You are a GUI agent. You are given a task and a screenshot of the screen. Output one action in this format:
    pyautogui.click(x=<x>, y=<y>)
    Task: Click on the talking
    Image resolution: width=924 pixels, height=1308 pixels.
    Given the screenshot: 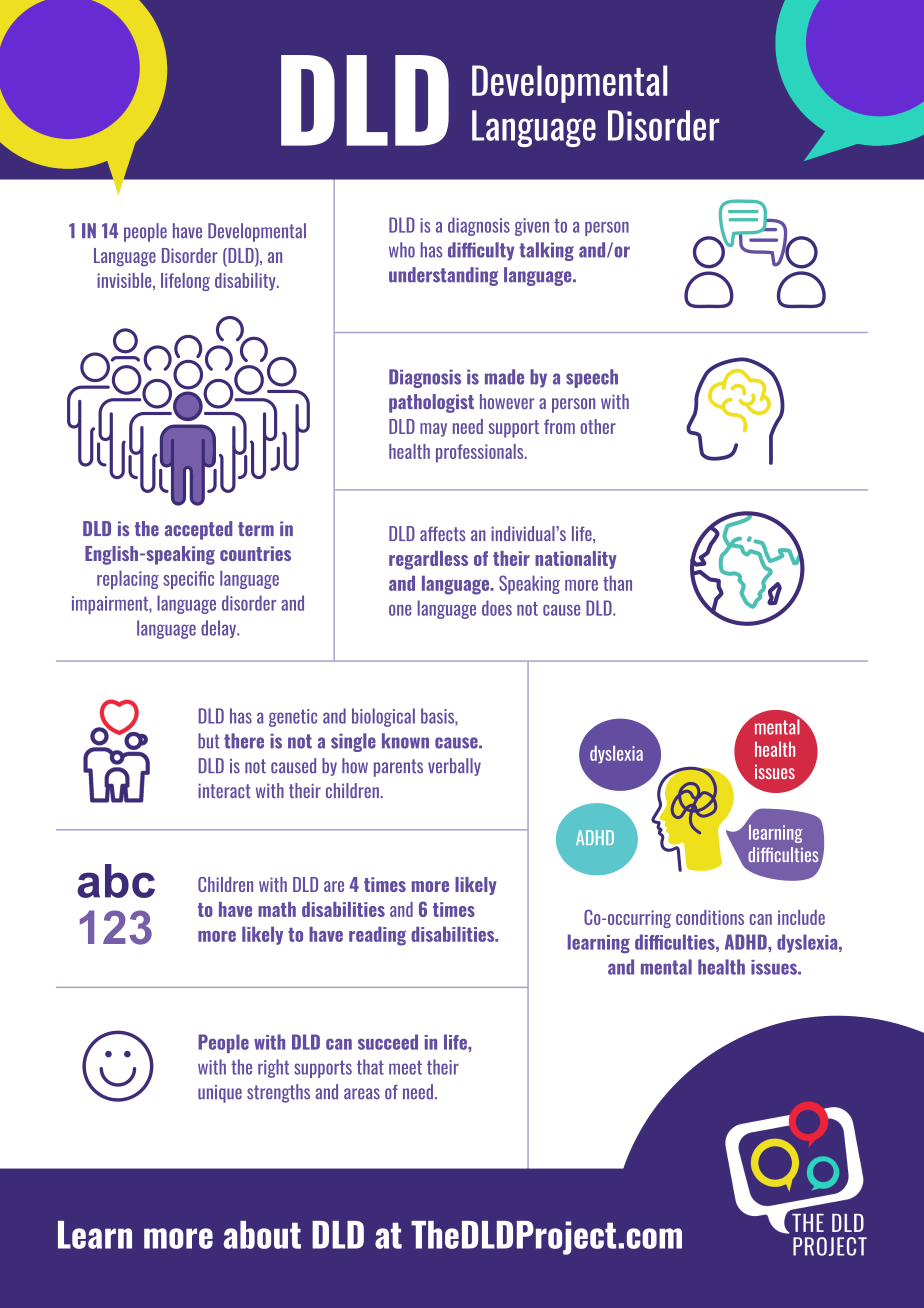 What is the action you would take?
    pyautogui.click(x=546, y=251)
